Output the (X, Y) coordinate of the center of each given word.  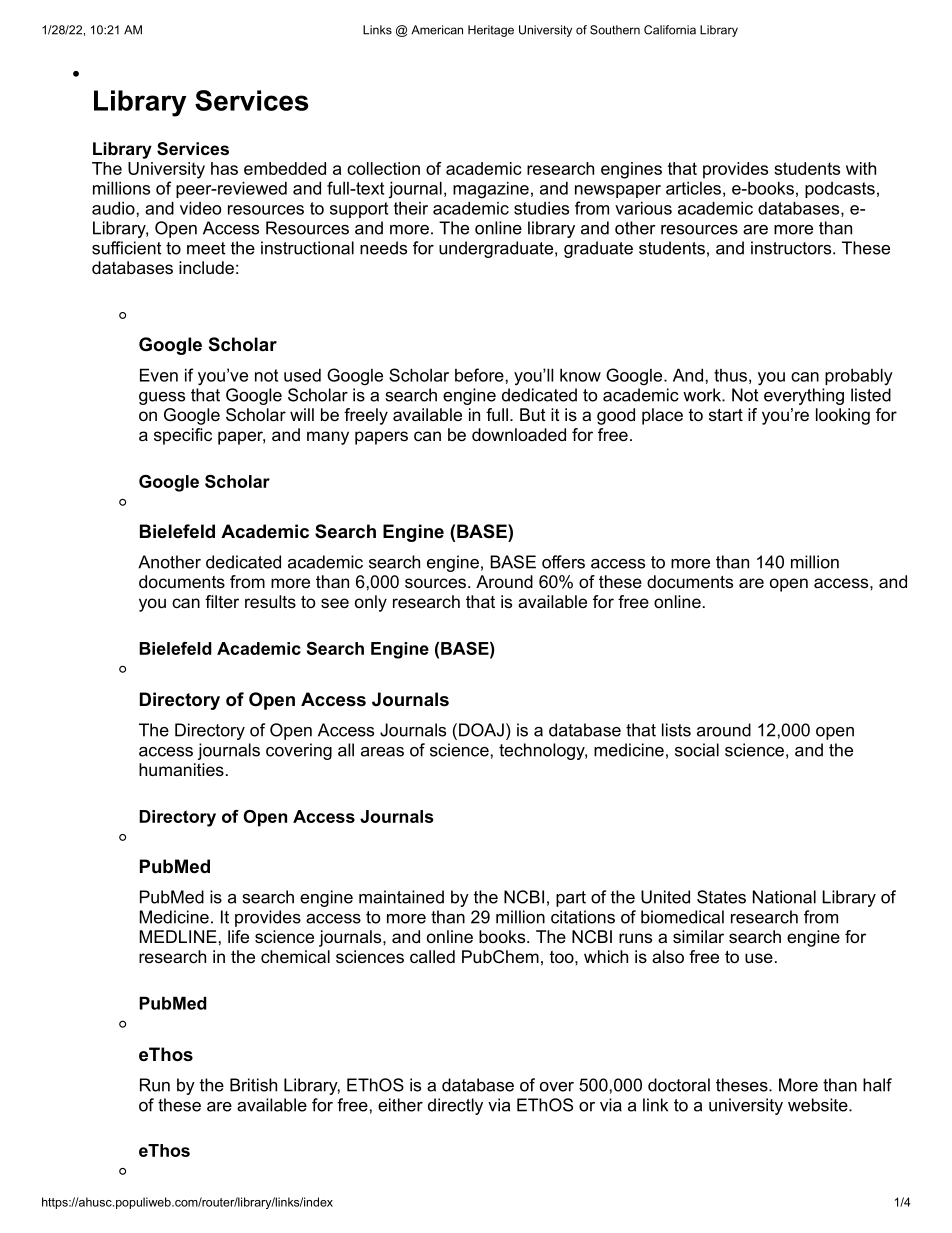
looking (843, 416)
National (784, 897)
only (371, 603)
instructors (792, 248)
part (571, 899)
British (253, 1085)
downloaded (519, 434)
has (224, 168)
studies (541, 208)
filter (222, 601)
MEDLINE (178, 936)
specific (183, 436)
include (206, 267)
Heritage (491, 31)
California (670, 30)
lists (676, 730)
